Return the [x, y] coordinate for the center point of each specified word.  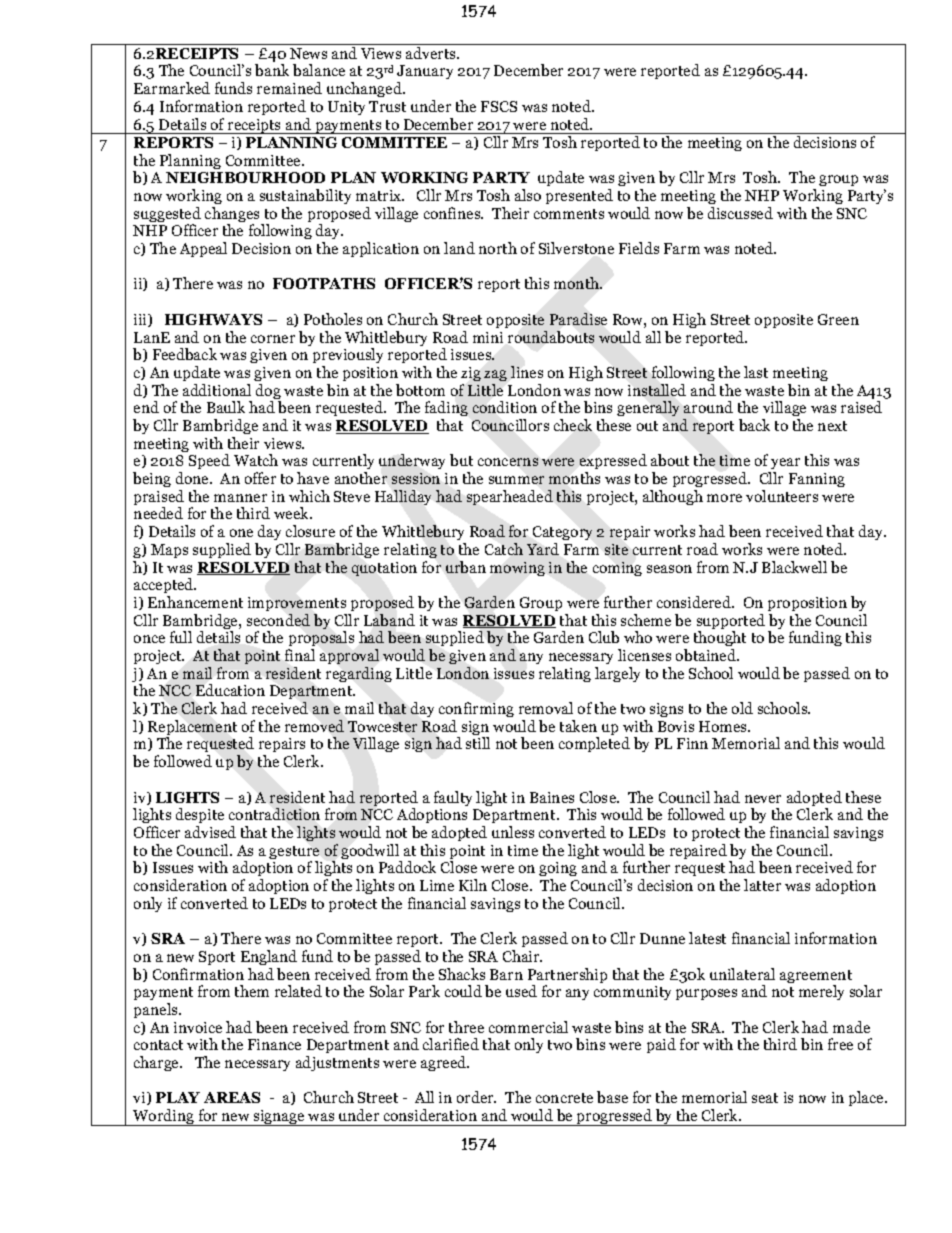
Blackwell [794, 567]
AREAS [232, 1097]
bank [272, 70]
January [425, 74]
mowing [517, 569]
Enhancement [195, 602]
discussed [740, 213]
